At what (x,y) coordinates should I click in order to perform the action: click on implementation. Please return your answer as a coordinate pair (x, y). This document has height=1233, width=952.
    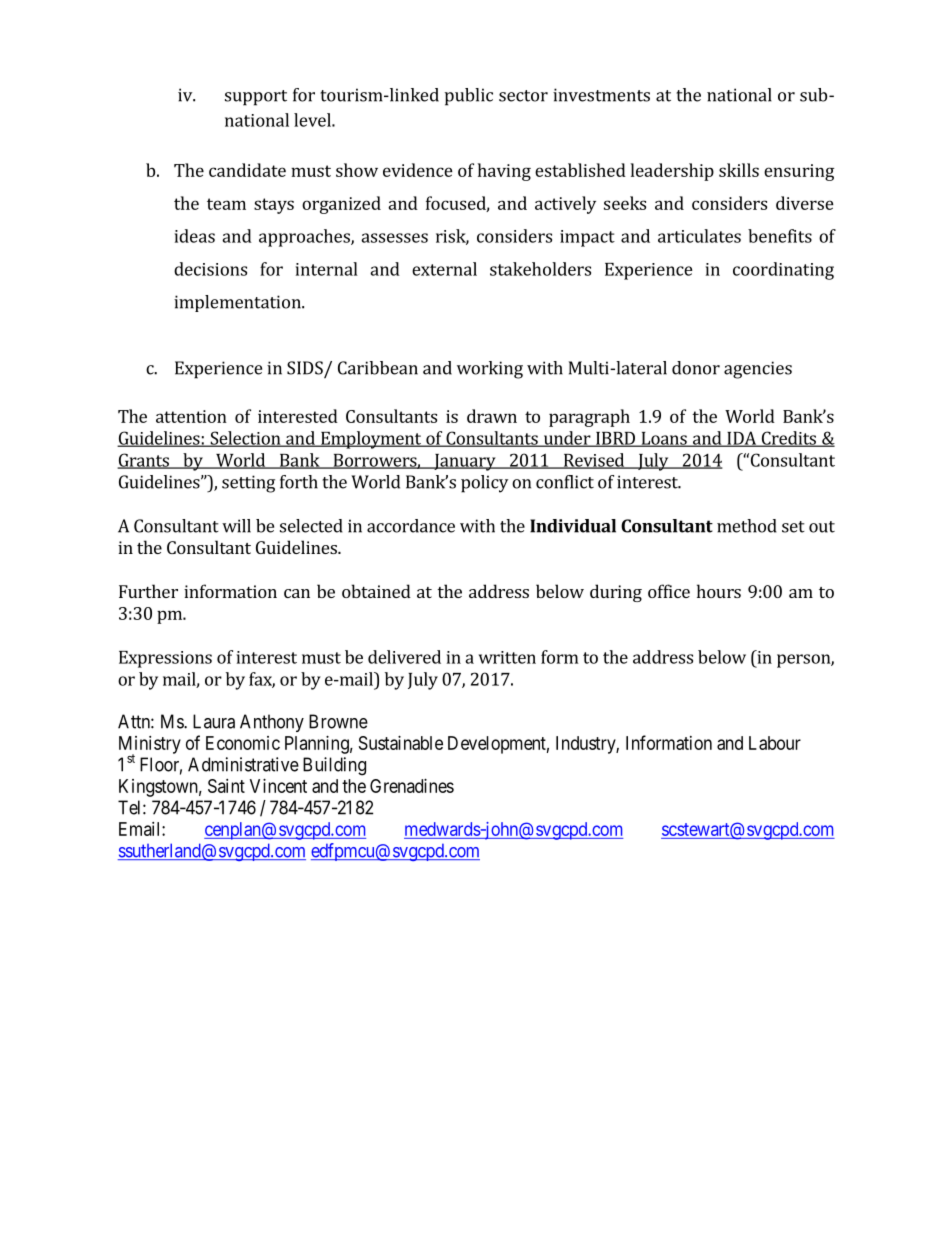
    Looking at the image, I should click on (238, 303).
